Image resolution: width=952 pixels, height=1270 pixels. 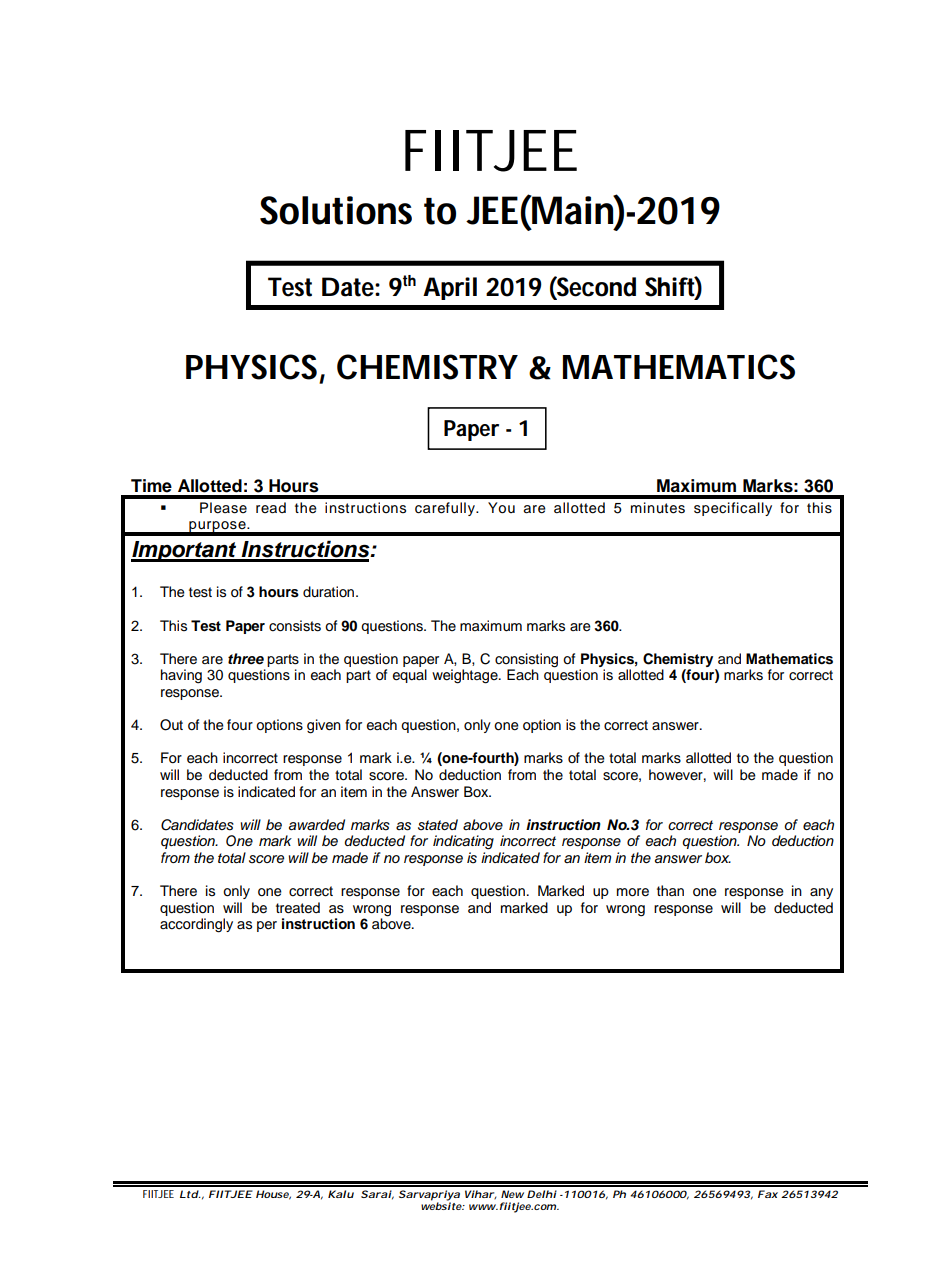 What do you see at coordinates (658, 508) in the image?
I see `minutes` at bounding box center [658, 508].
